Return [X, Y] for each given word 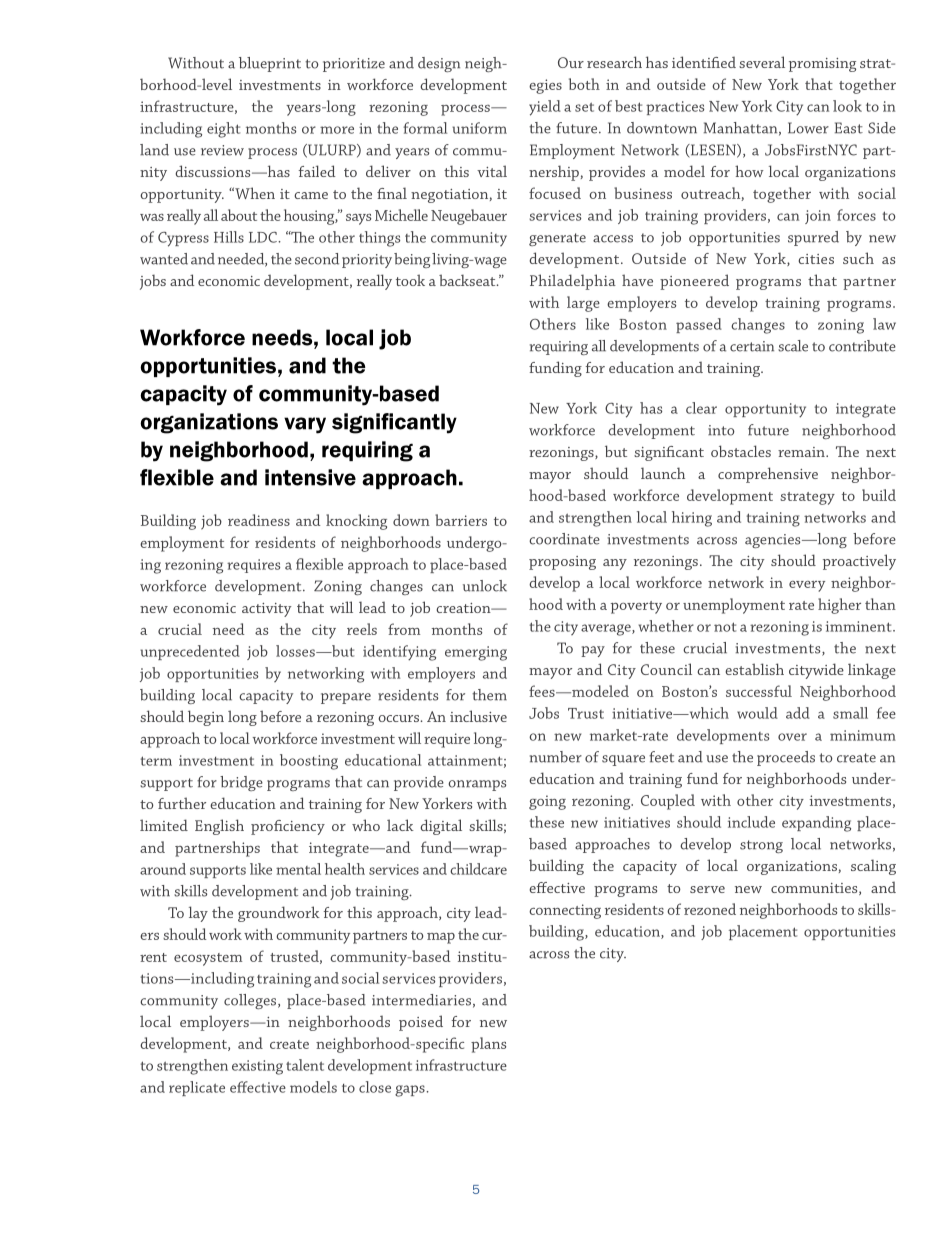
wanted [164, 259]
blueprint [270, 64]
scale [793, 346]
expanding [816, 824]
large [583, 304]
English [219, 827]
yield [545, 108]
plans [488, 1045]
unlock [485, 586]
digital [441, 827]
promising [822, 65]
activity [267, 610]
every [807, 586]
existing [257, 1067]
